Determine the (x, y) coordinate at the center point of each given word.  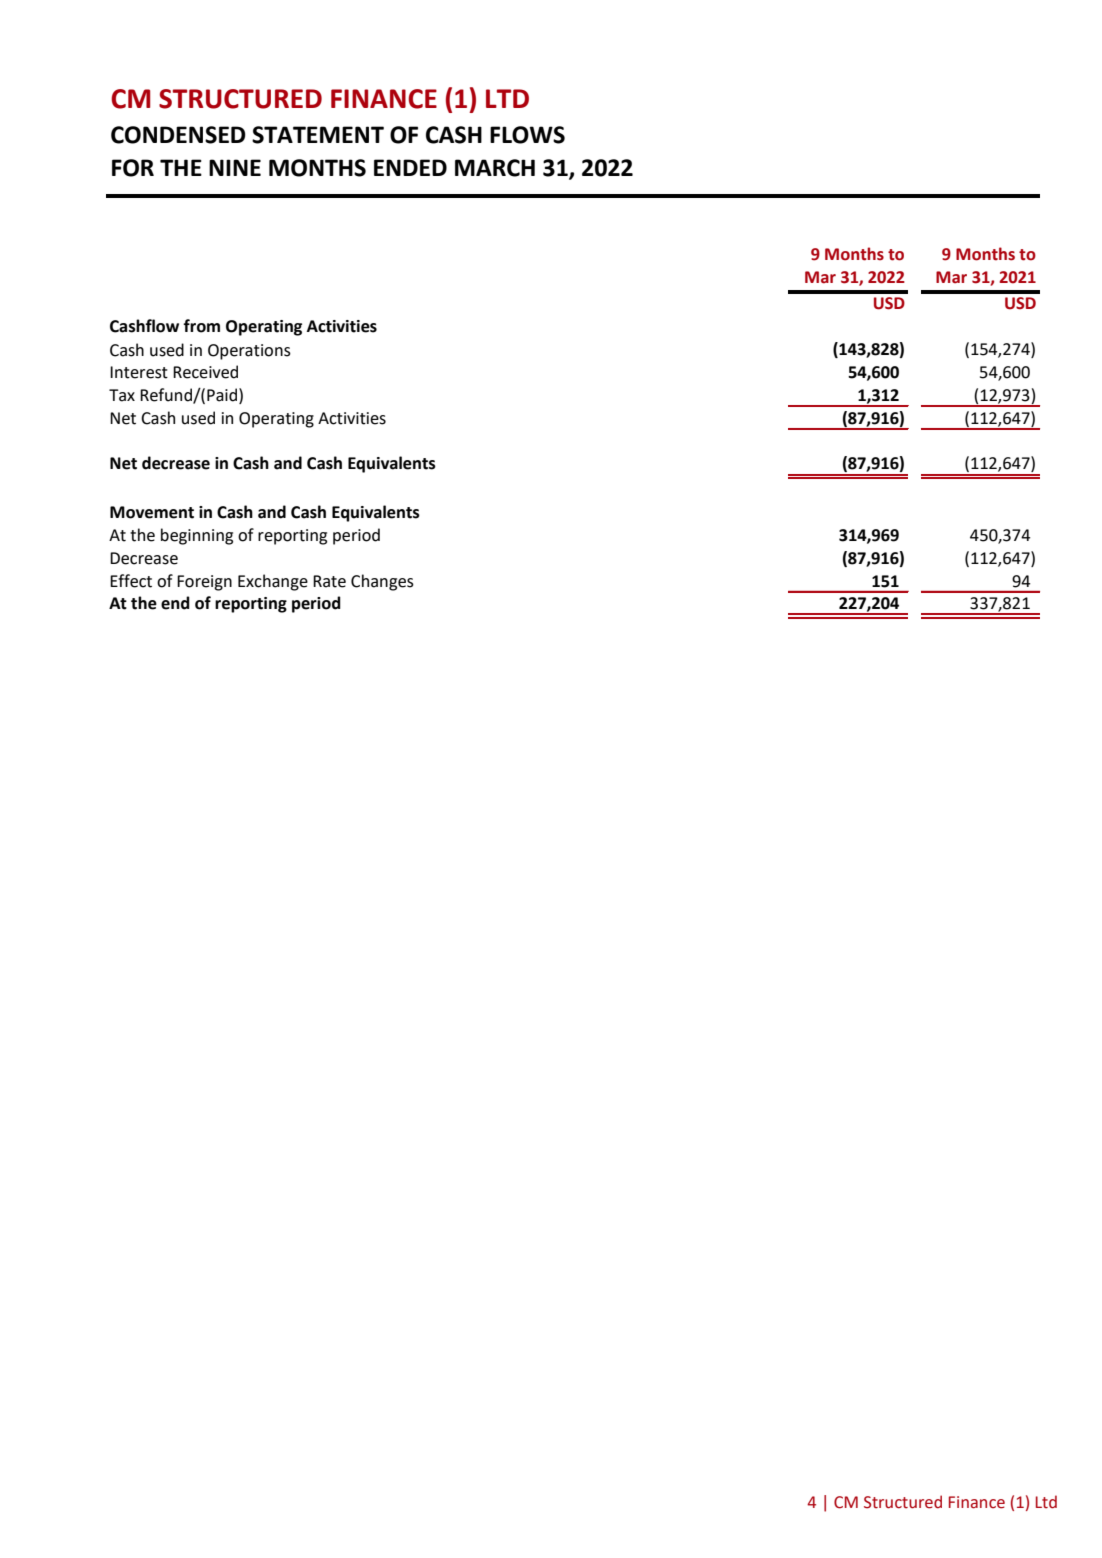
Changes (382, 582)
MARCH (495, 168)
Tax (122, 395)
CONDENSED (178, 135)
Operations (249, 352)
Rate (329, 581)
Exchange (273, 582)
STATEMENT (318, 135)
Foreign (204, 583)
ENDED (410, 167)
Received (205, 372)
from (201, 326)
